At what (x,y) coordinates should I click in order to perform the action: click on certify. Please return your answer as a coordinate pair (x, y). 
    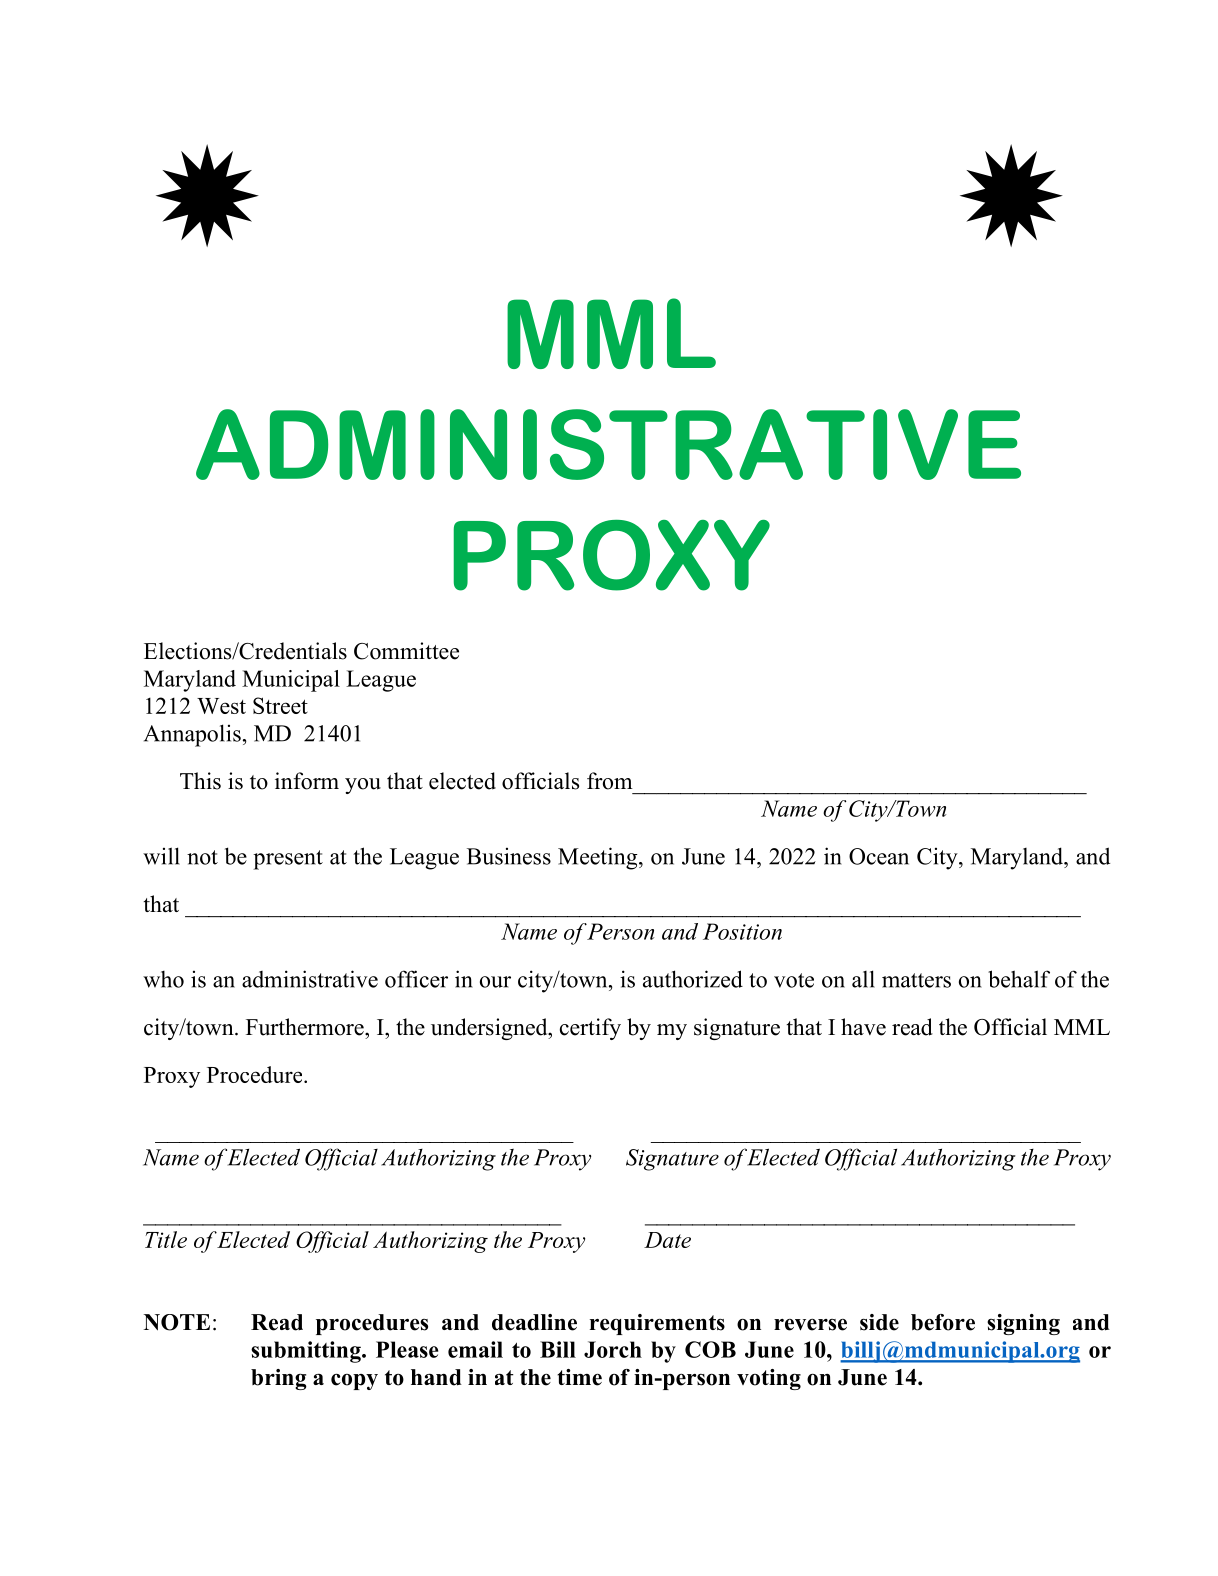
    Looking at the image, I should click on (590, 1029).
